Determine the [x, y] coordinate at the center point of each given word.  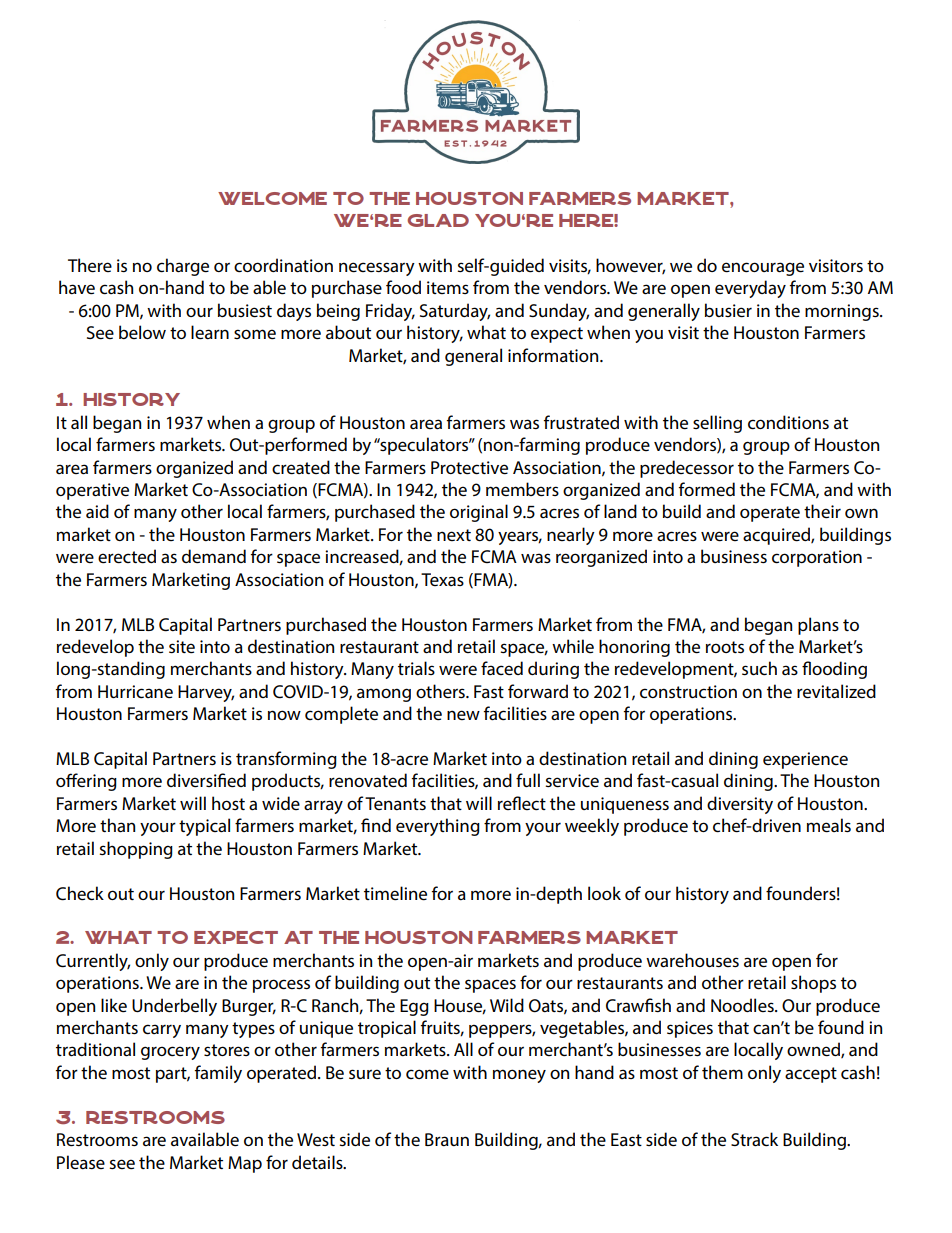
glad [438, 220]
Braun [447, 1139]
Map [245, 1164]
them [722, 1072]
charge [183, 267]
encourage [763, 269]
